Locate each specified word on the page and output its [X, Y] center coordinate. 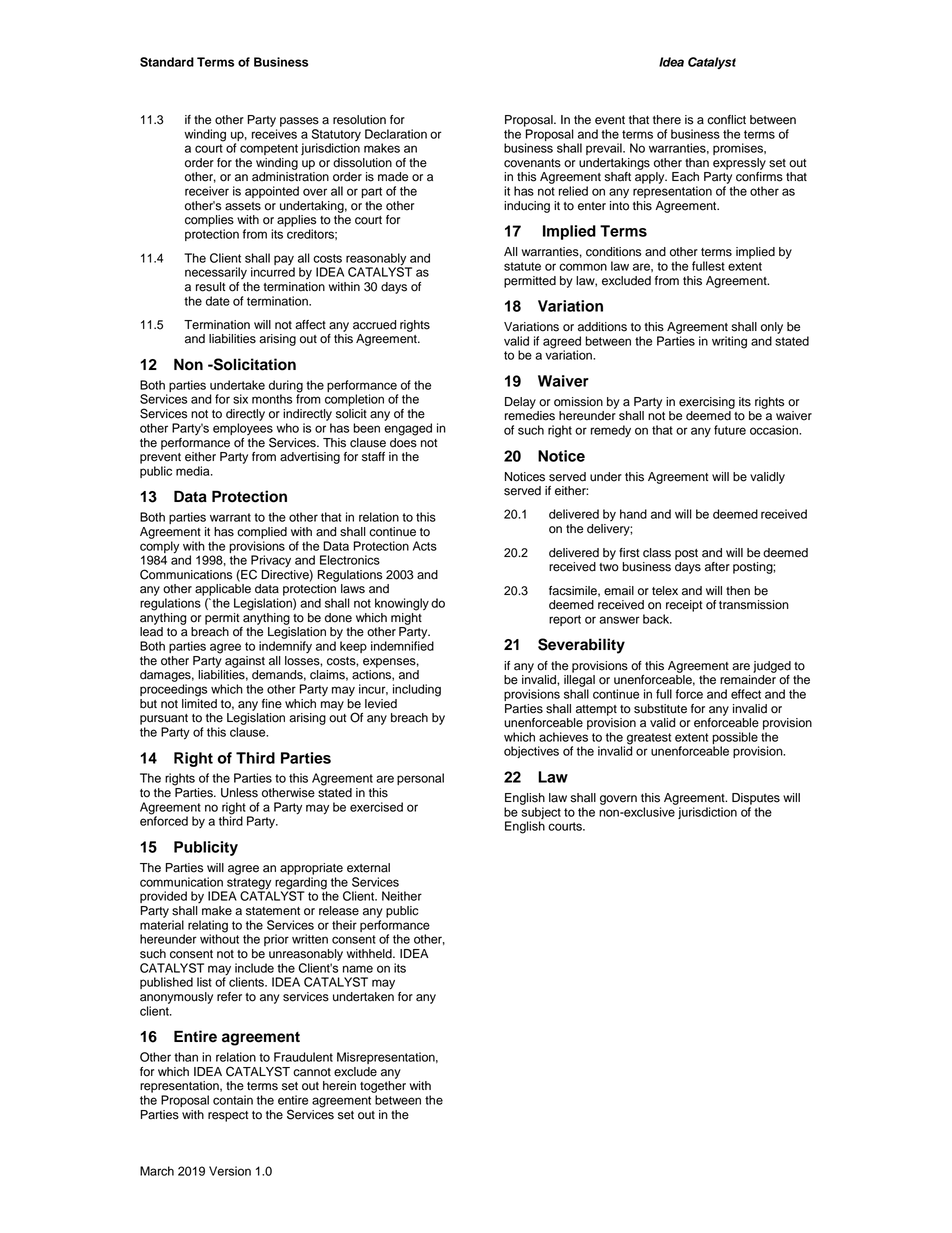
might [406, 617]
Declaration [396, 134]
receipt [684, 606]
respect [228, 1116]
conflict [726, 120]
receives [274, 134]
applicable [223, 590]
